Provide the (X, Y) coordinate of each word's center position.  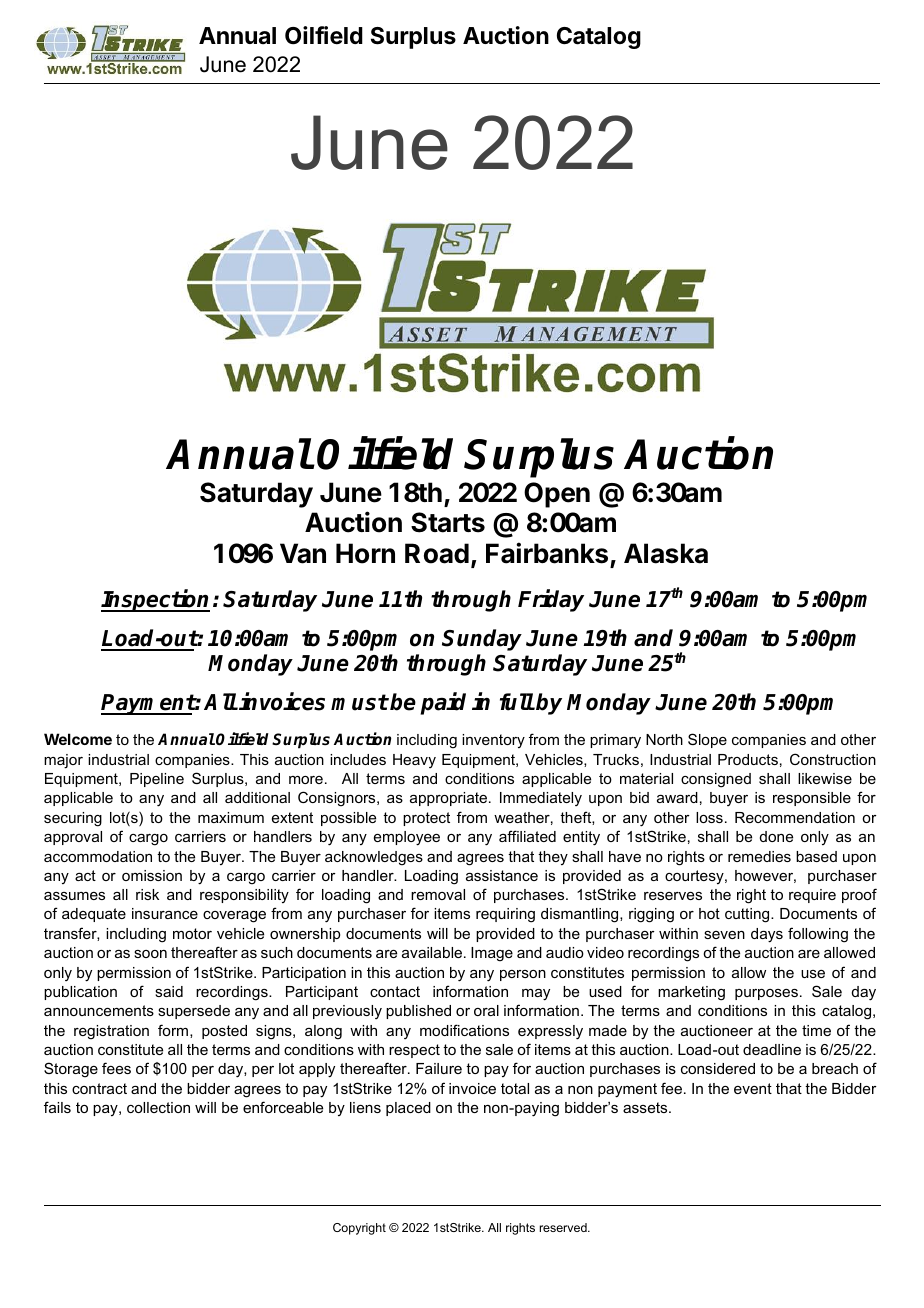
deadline (772, 1049)
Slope (707, 740)
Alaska (666, 553)
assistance (502, 875)
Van (303, 553)
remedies (759, 856)
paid (443, 704)
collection (158, 1107)
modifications (464, 1030)
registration (111, 1032)
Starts (448, 522)
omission (152, 875)
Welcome (78, 739)
